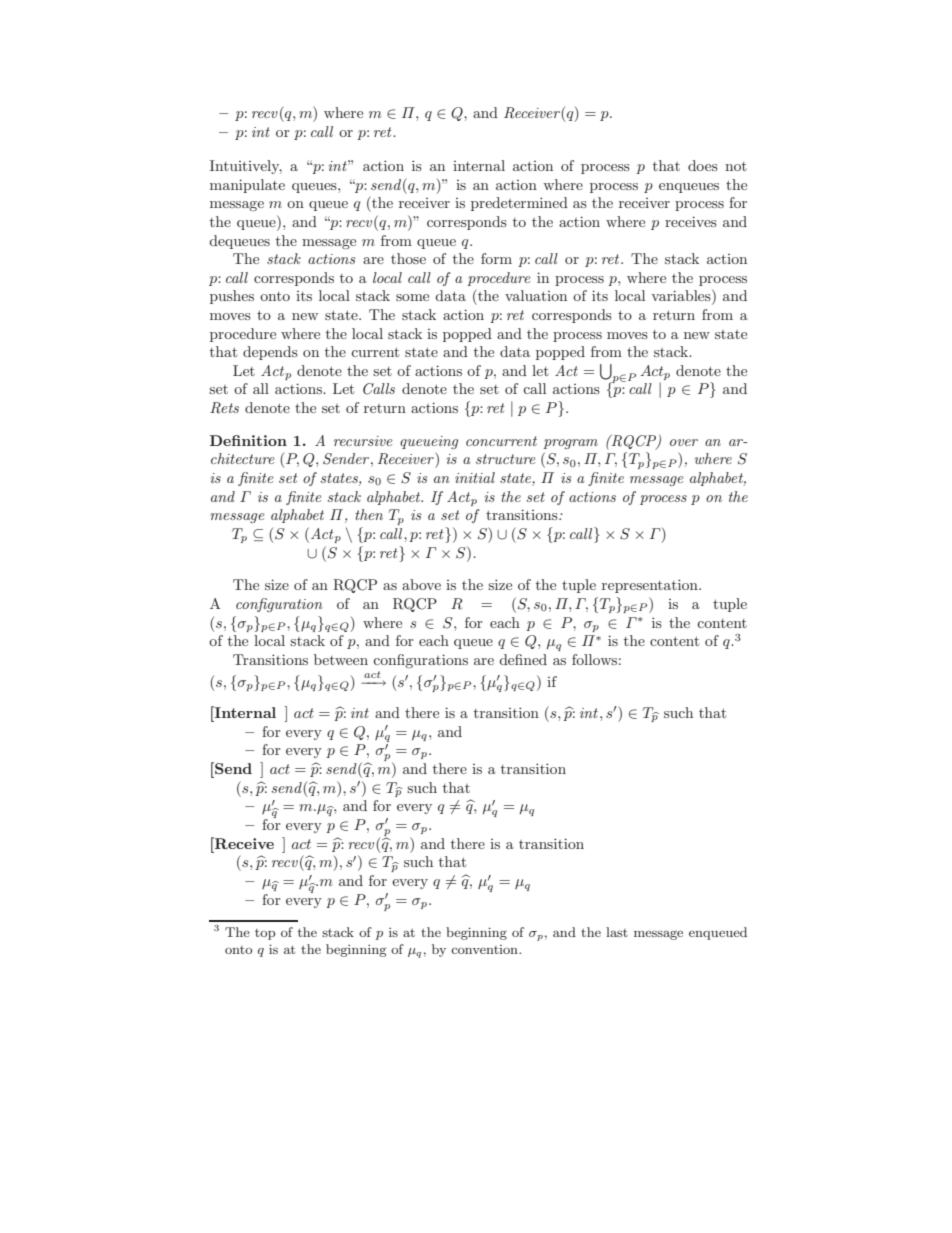 Image resolution: width=952 pixels, height=1233 pixels. I want to click on between, so click(341, 659).
